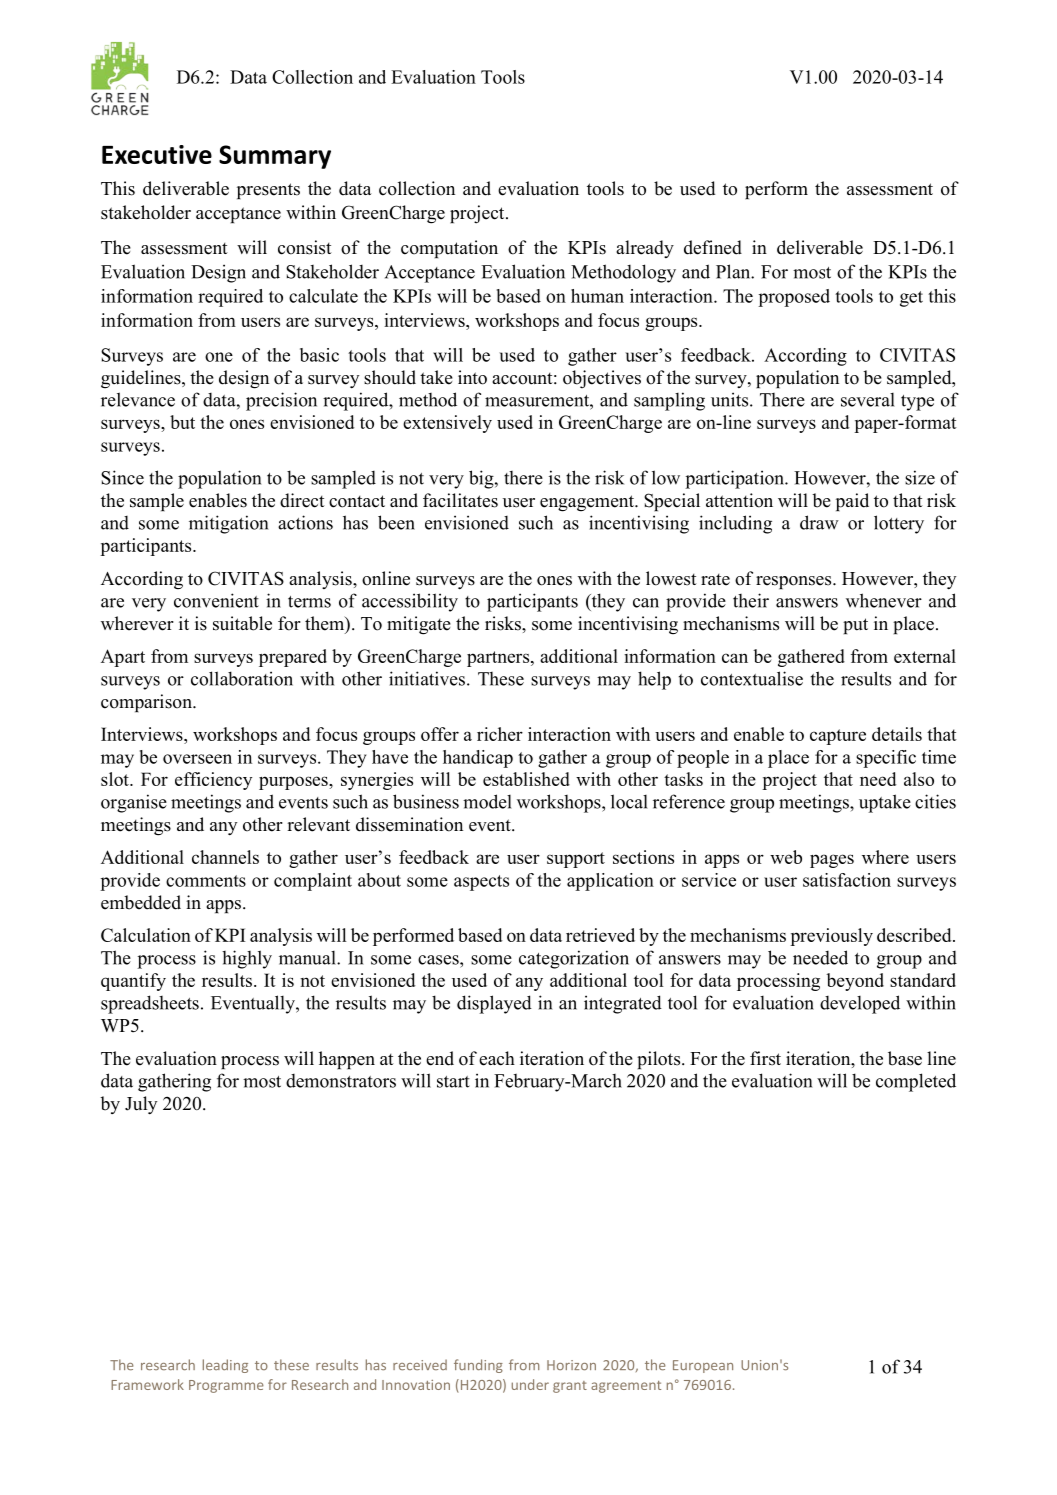 The image size is (1057, 1495). I want to click on leading, so click(225, 1366).
